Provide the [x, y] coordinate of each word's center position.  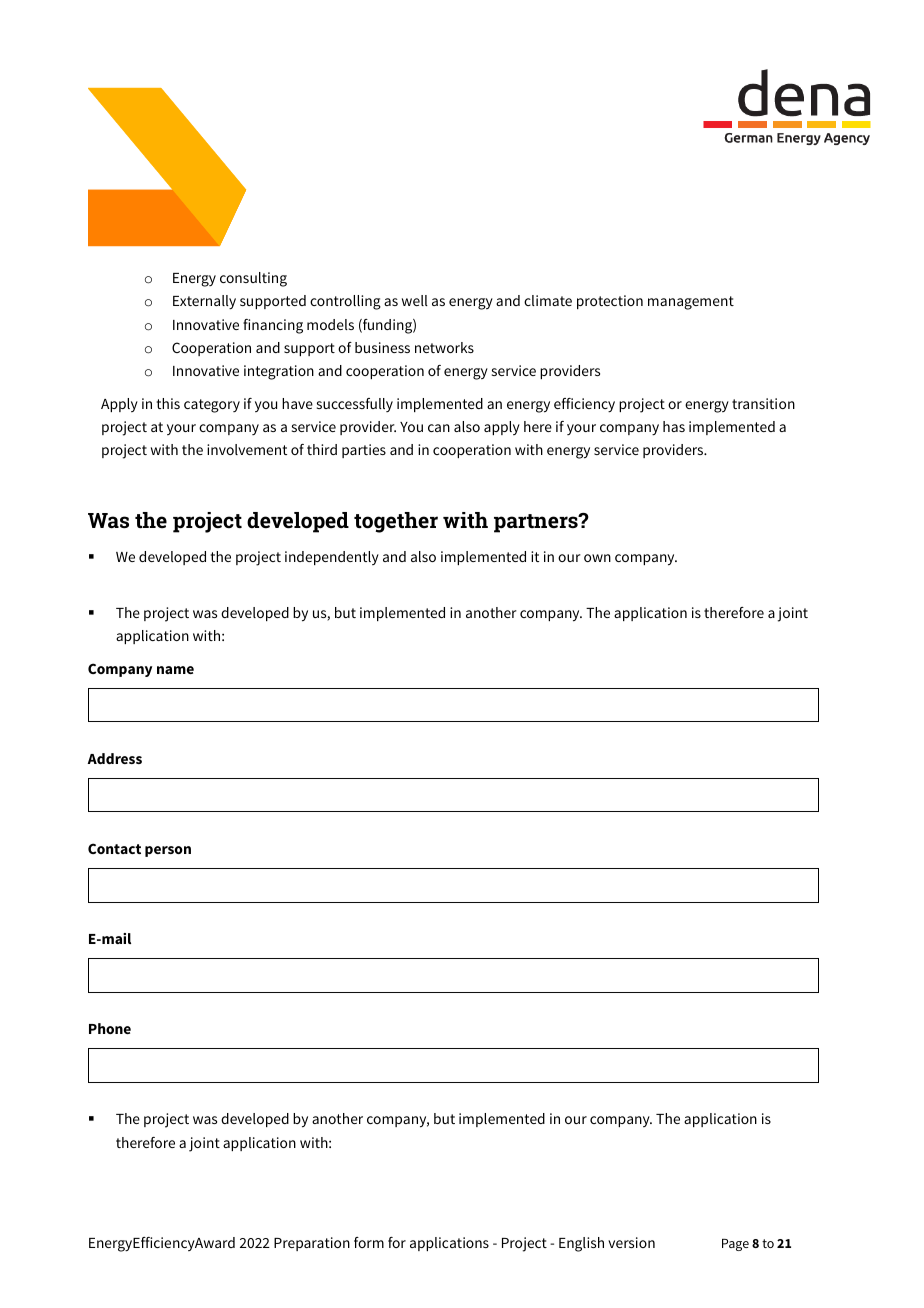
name [175, 670]
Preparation [312, 1244]
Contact [114, 848]
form [369, 1242]
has [674, 426]
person [168, 851]
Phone [110, 1028]
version [631, 1242]
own [597, 558]
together [396, 522]
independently [332, 558]
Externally [204, 302]
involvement [247, 449]
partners [537, 523]
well [415, 300]
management [691, 303]
